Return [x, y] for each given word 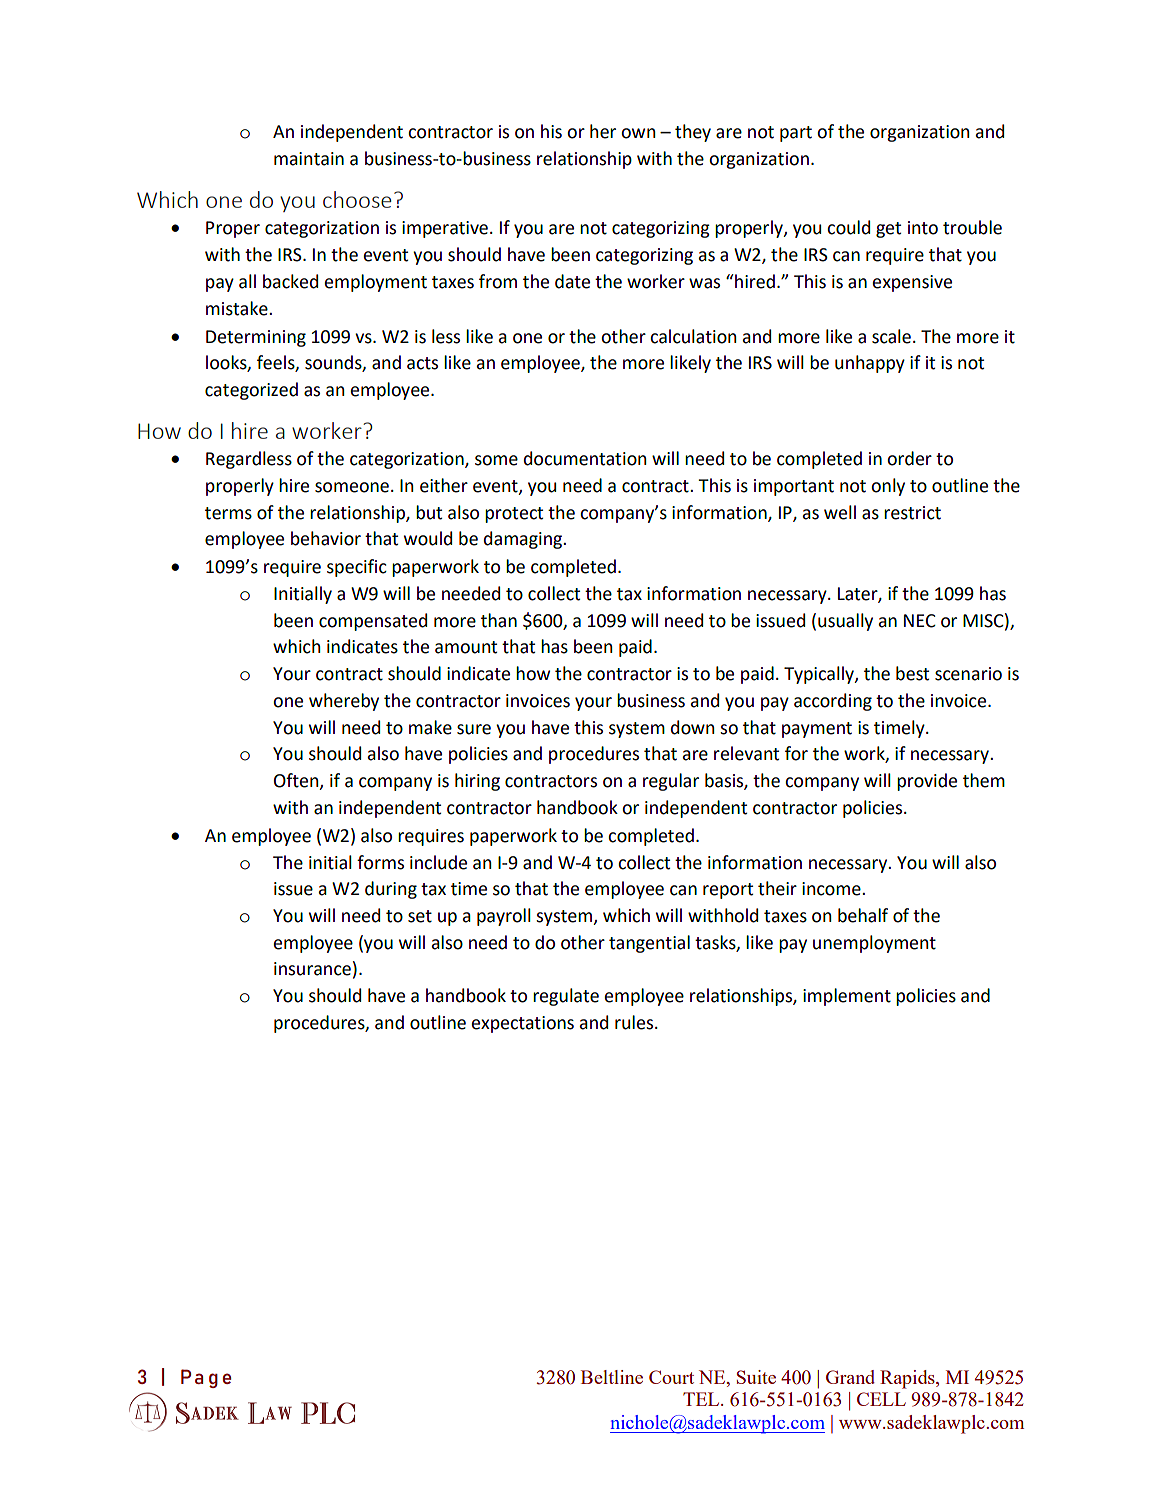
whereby [344, 702]
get [888, 230]
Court [671, 1377]
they [693, 133]
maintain [309, 159]
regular [671, 782]
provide [927, 782]
